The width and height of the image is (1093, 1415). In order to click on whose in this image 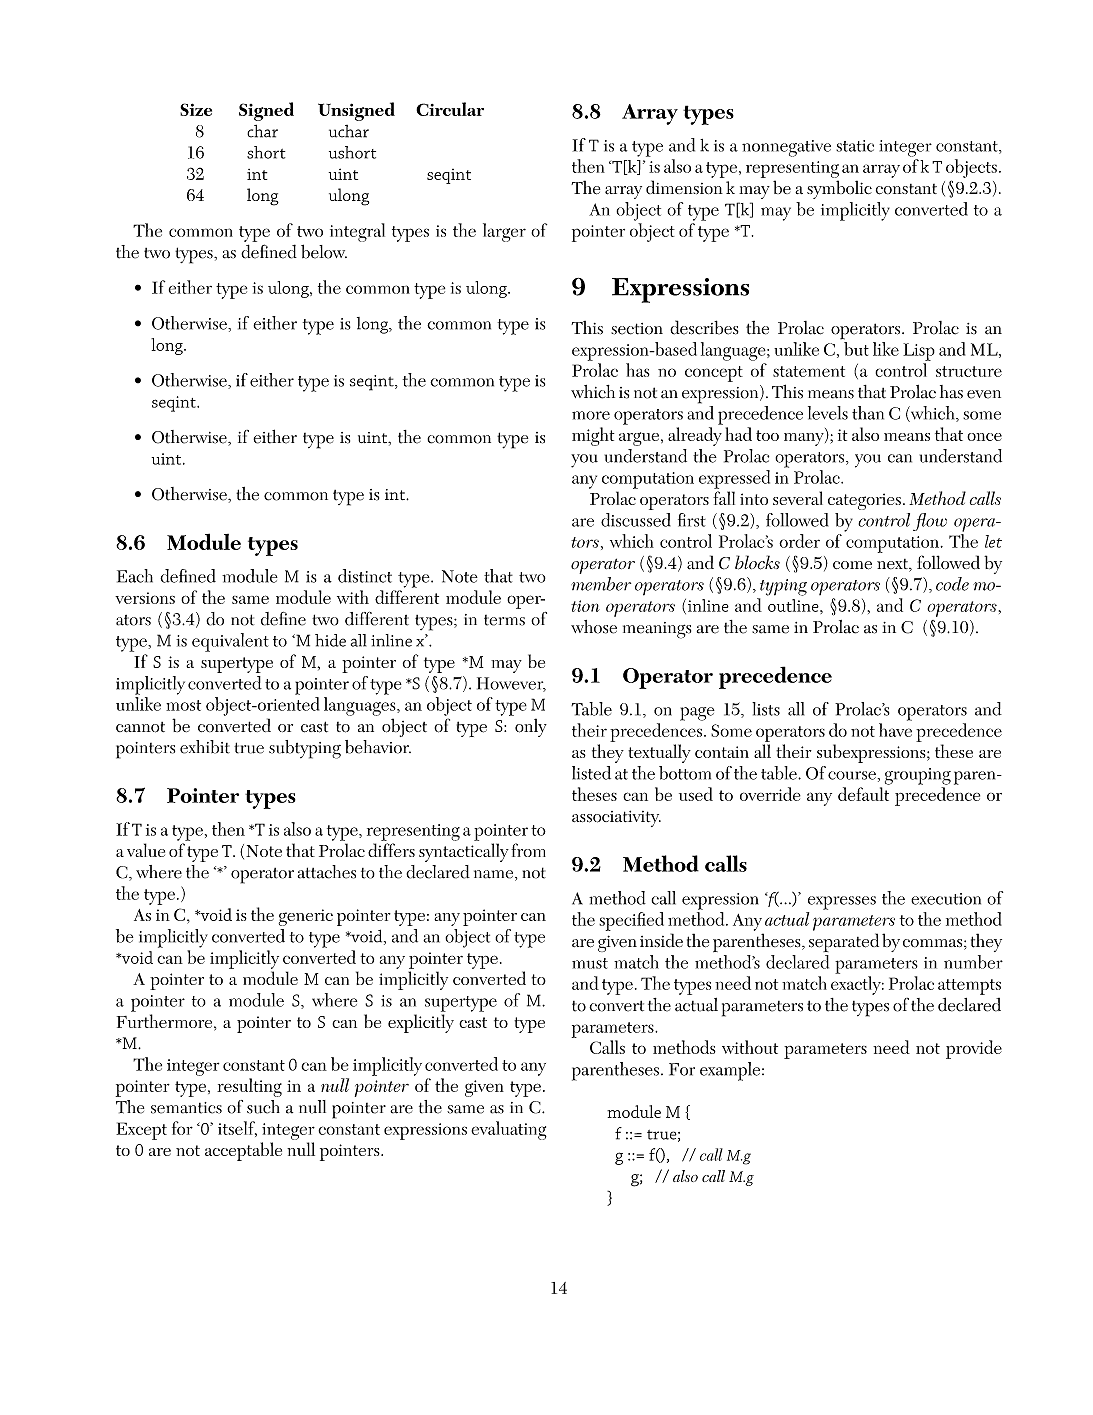, I will do `click(594, 627)`.
